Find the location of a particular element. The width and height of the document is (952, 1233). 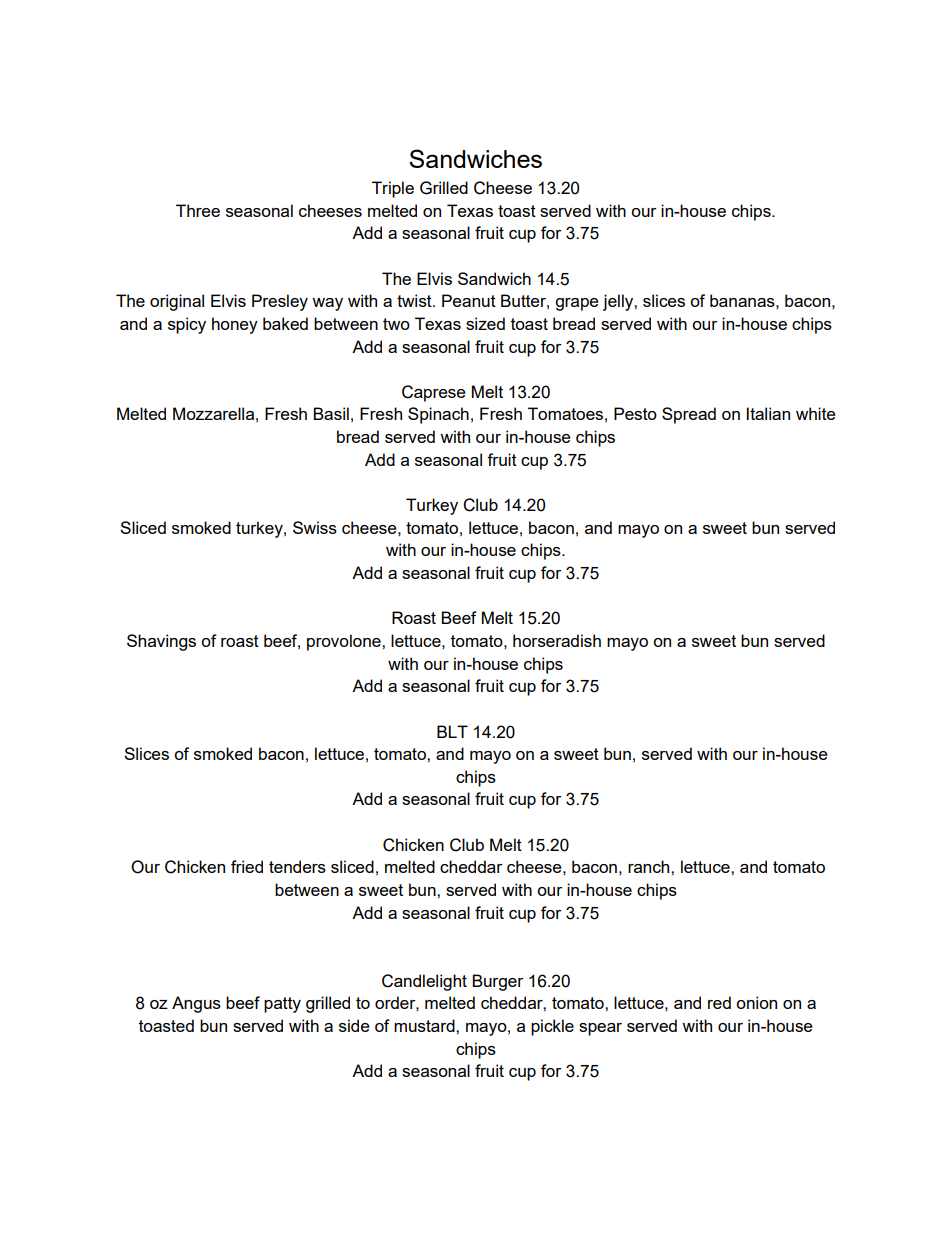

Three is located at coordinates (198, 210).
